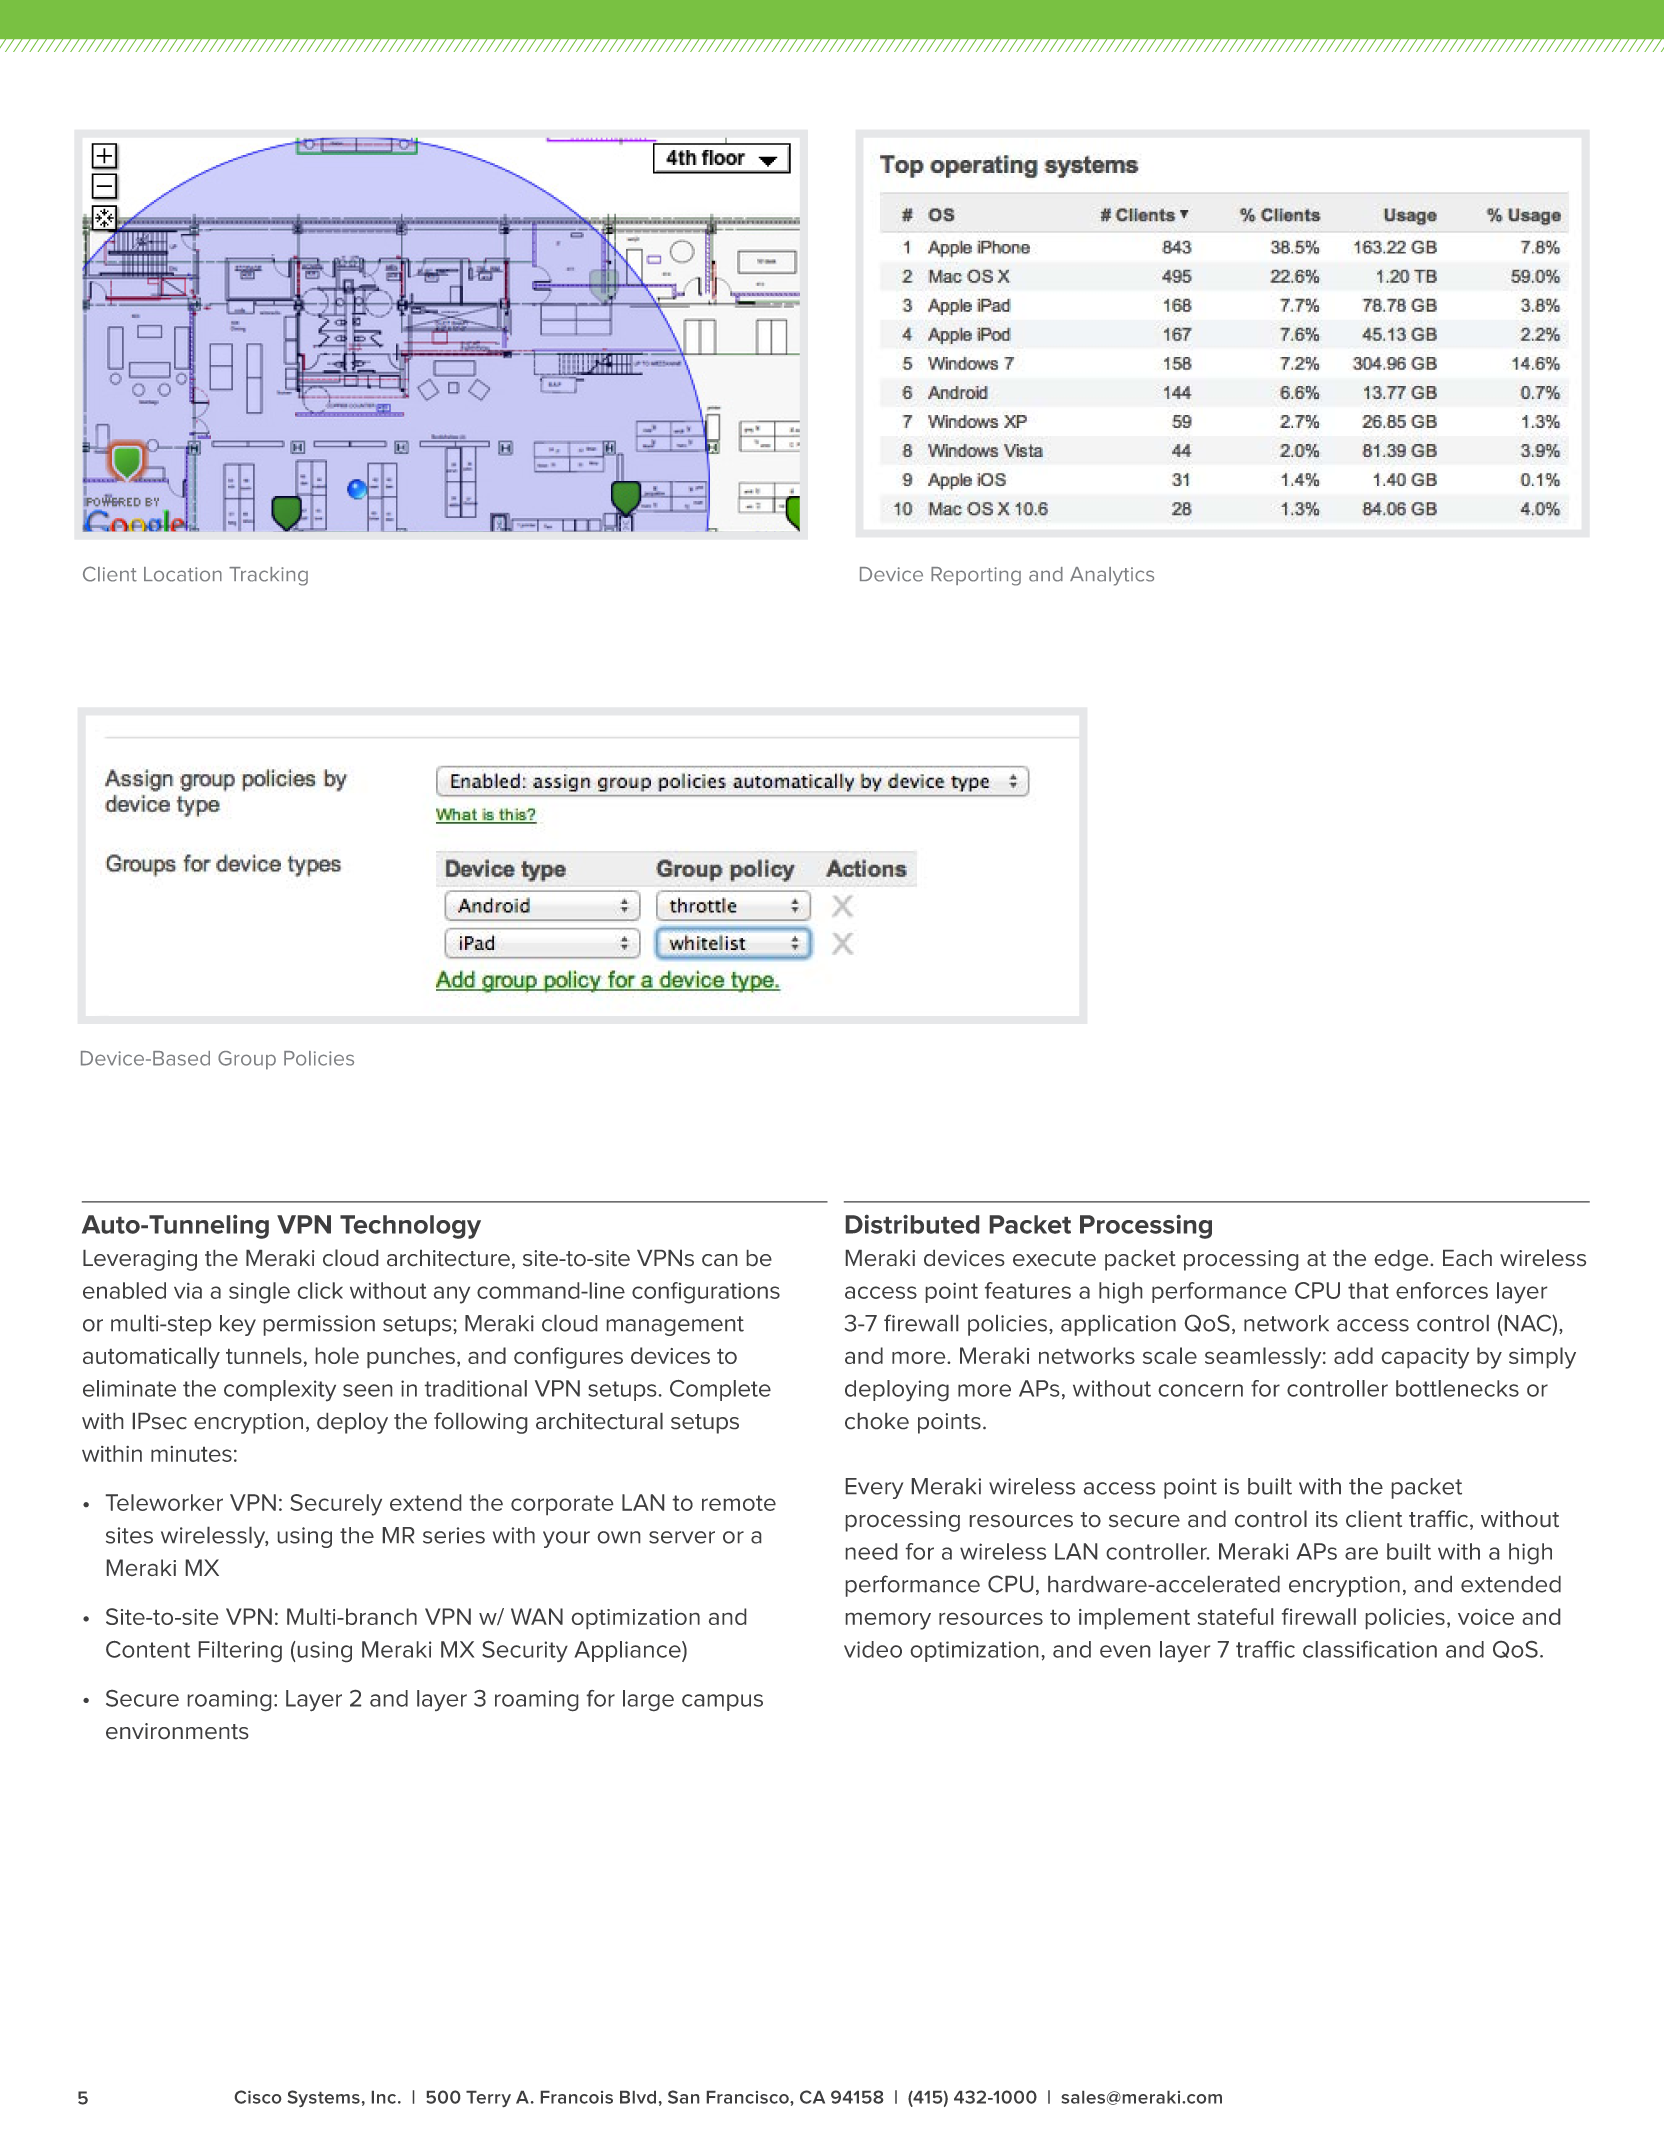 The height and width of the image is (2153, 1664). Describe the element at coordinates (912, 1224) in the image. I see `Distributed` at that location.
